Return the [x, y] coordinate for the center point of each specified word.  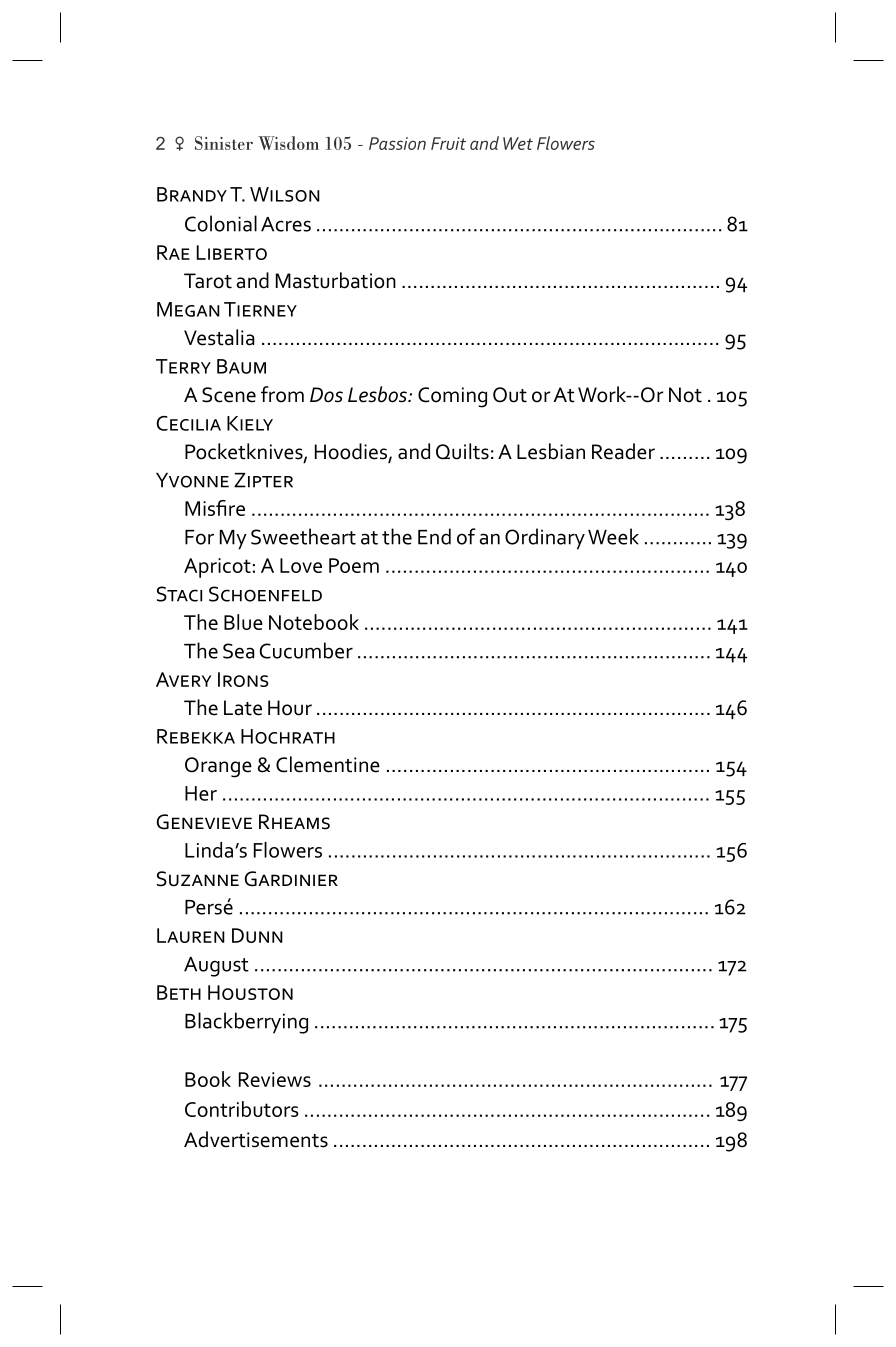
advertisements [256, 1139]
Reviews [275, 1079]
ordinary [545, 539]
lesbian [551, 451]
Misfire [215, 508]
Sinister [224, 143]
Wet [518, 143]
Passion [397, 143]
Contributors [242, 1109]
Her [201, 793]
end [434, 536]
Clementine [328, 764]
